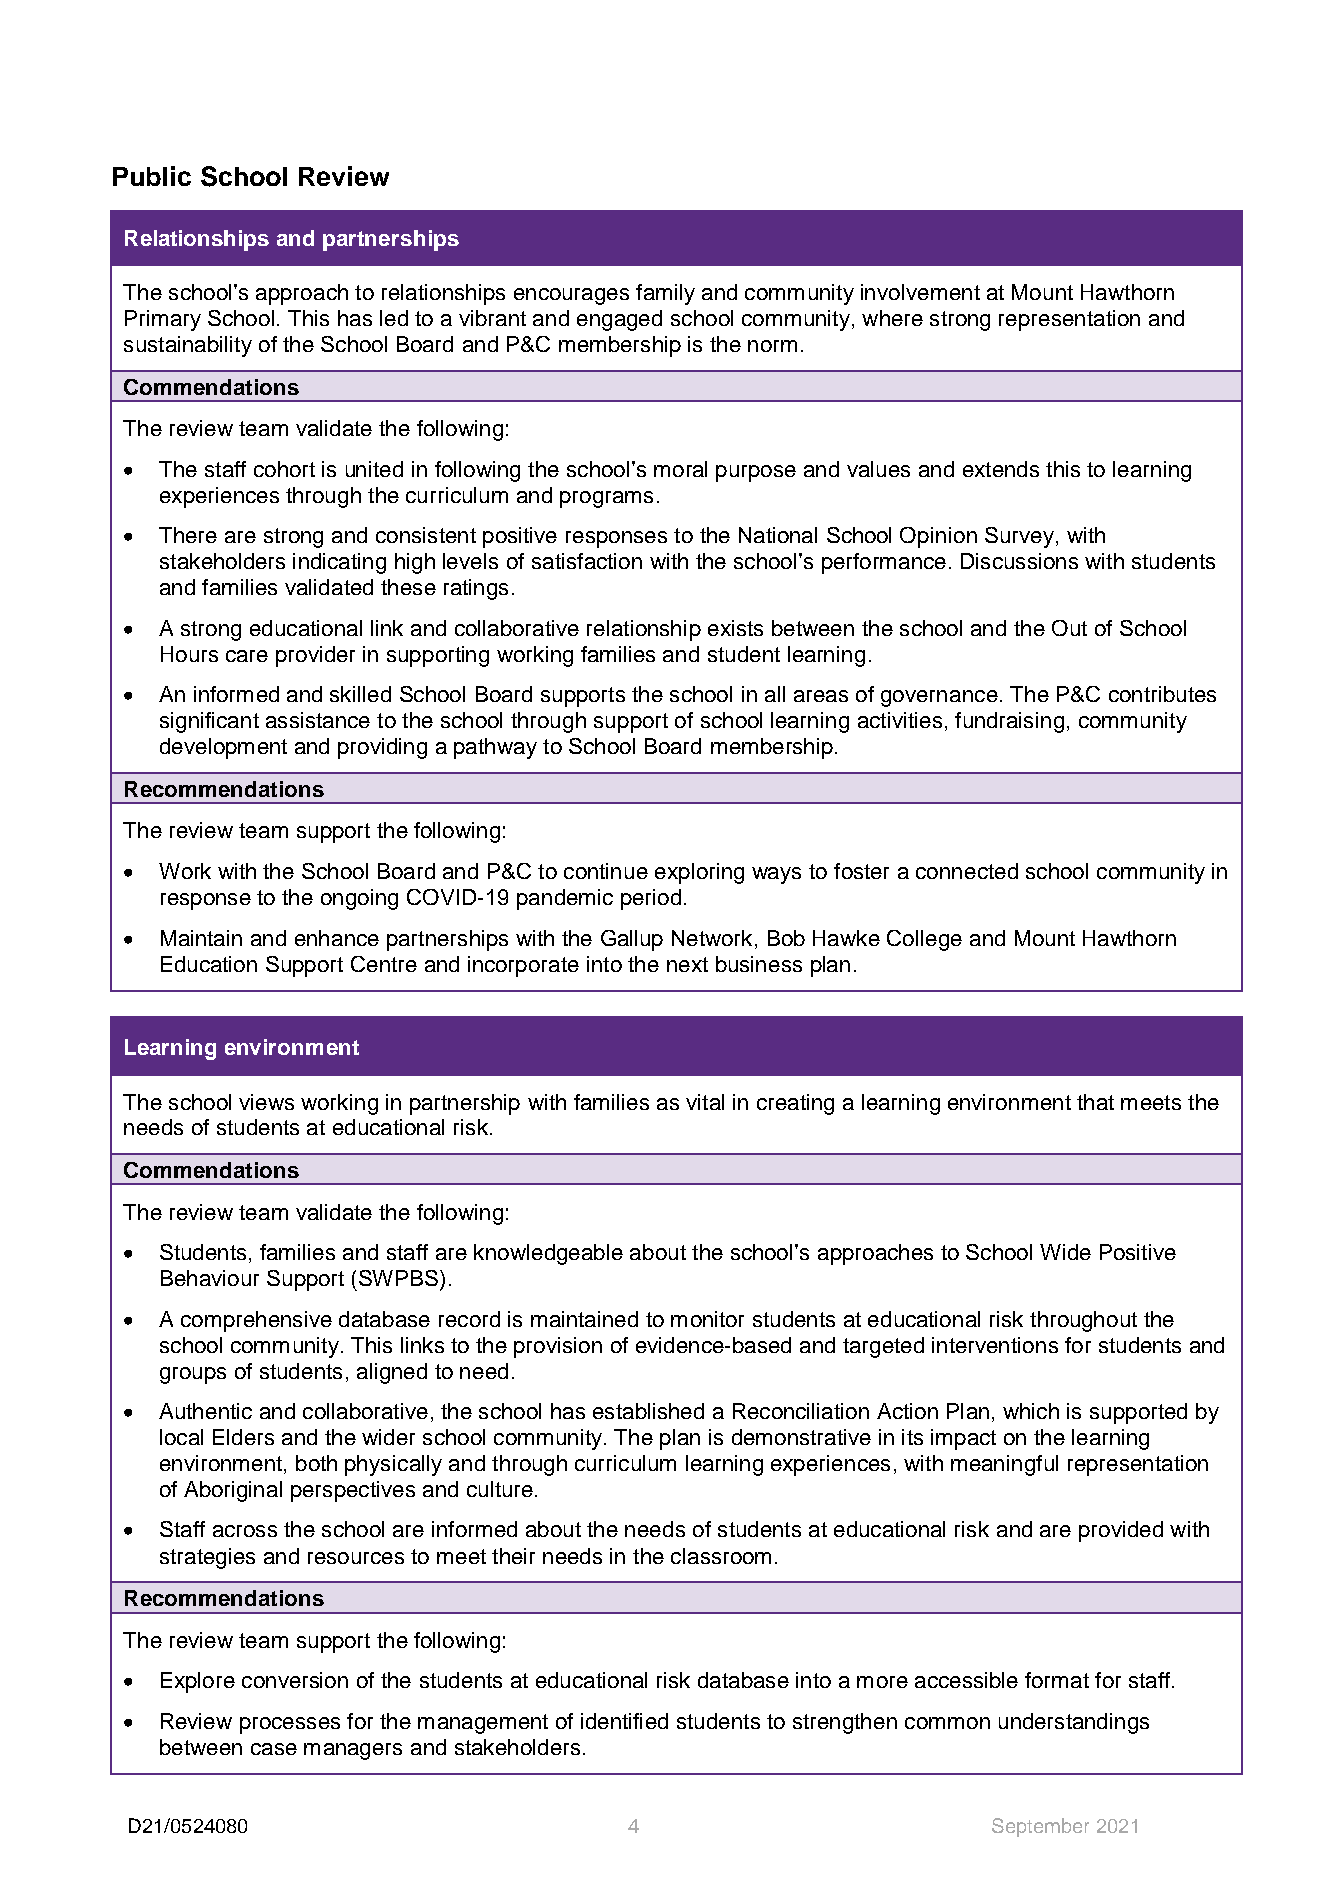  I want to click on exists, so click(735, 628).
